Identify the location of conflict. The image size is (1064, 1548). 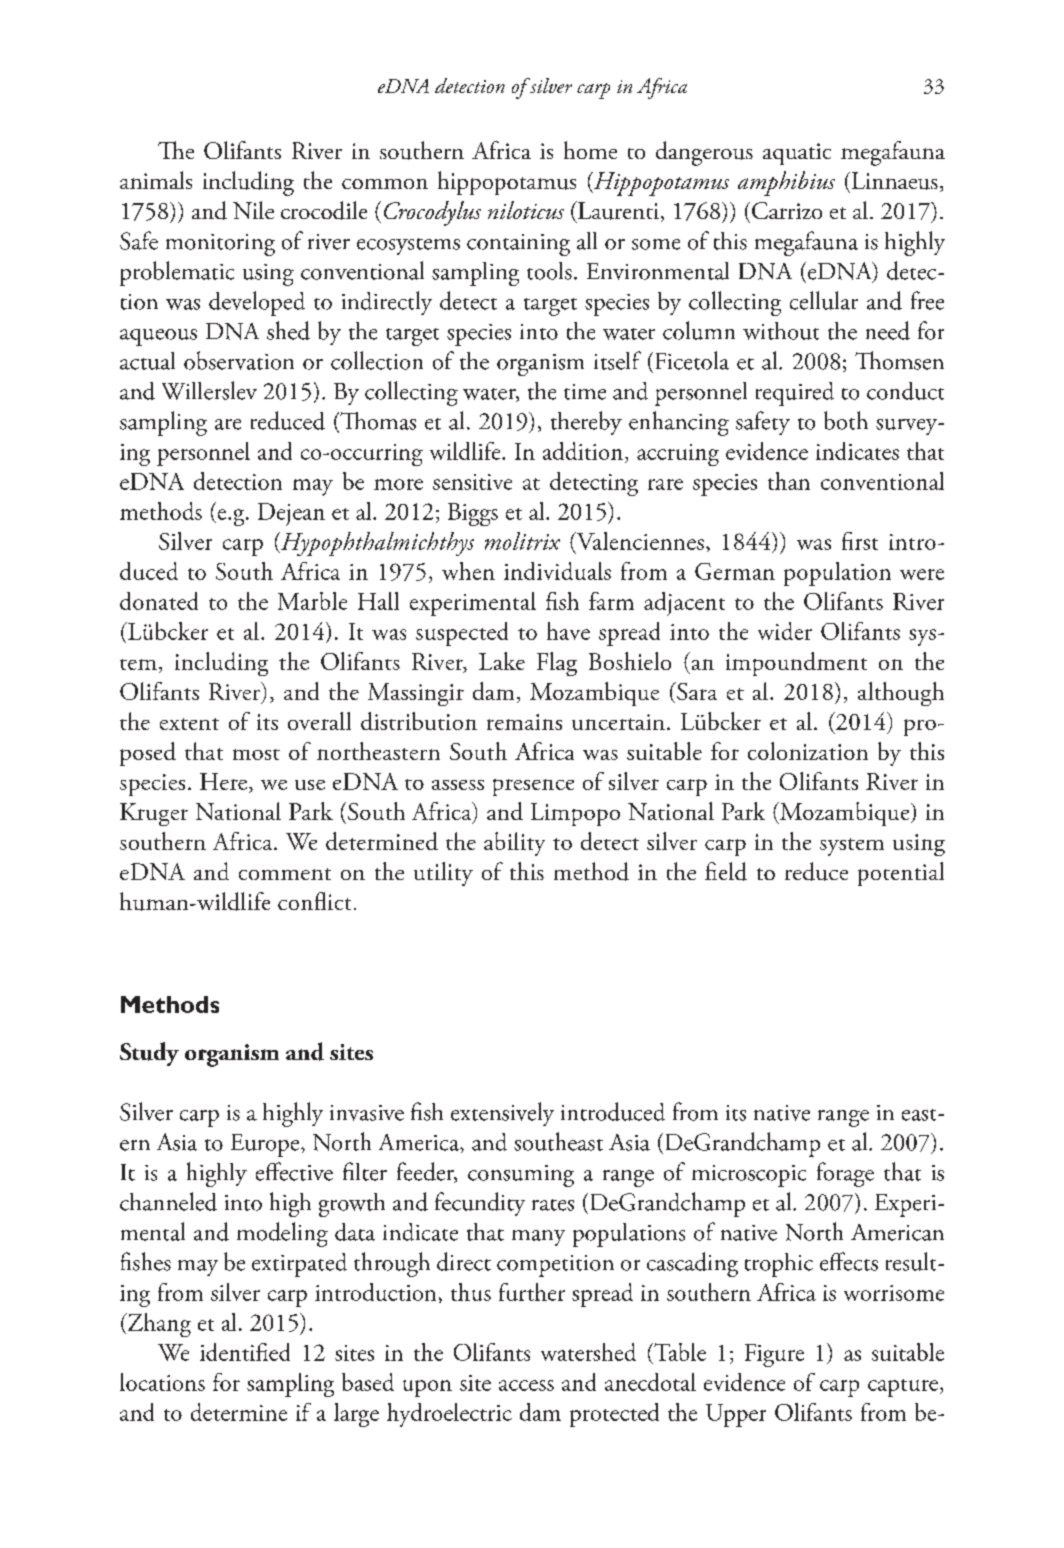
(314, 901).
